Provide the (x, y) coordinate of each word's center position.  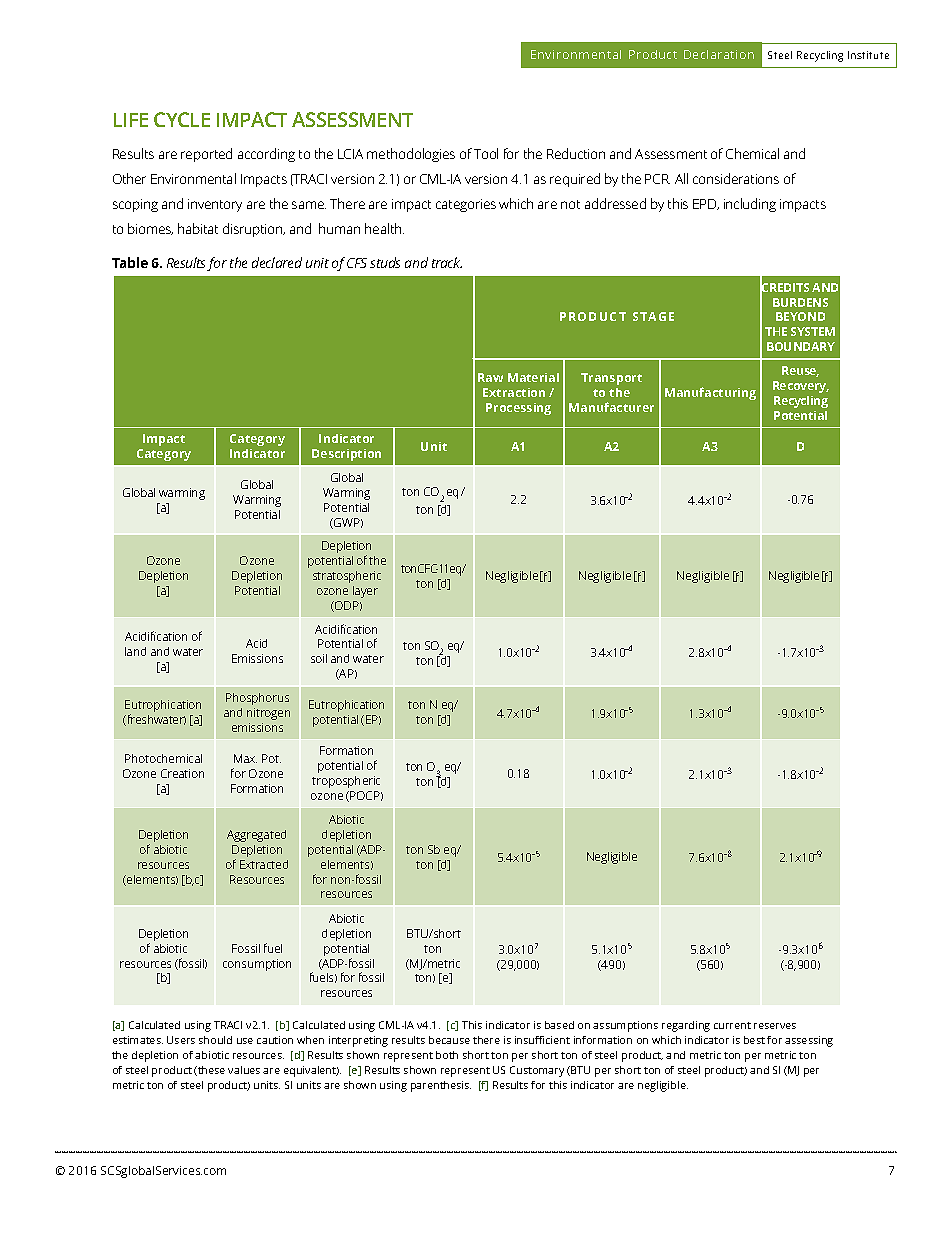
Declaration (719, 54)
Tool (486, 153)
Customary (537, 1071)
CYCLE (182, 119)
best (754, 1040)
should (215, 1040)
